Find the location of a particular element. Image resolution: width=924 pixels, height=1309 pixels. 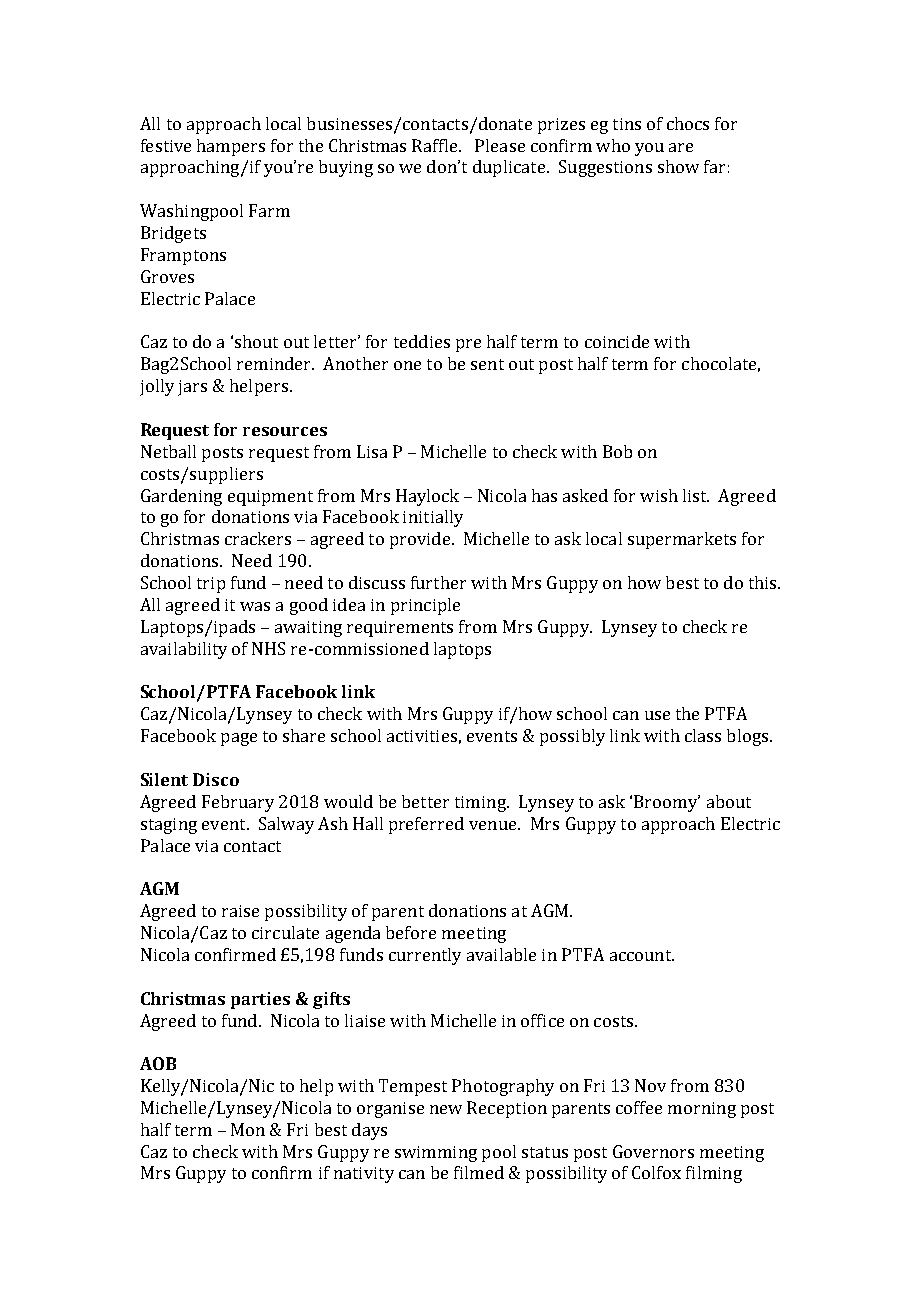

equipment is located at coordinates (270, 498).
